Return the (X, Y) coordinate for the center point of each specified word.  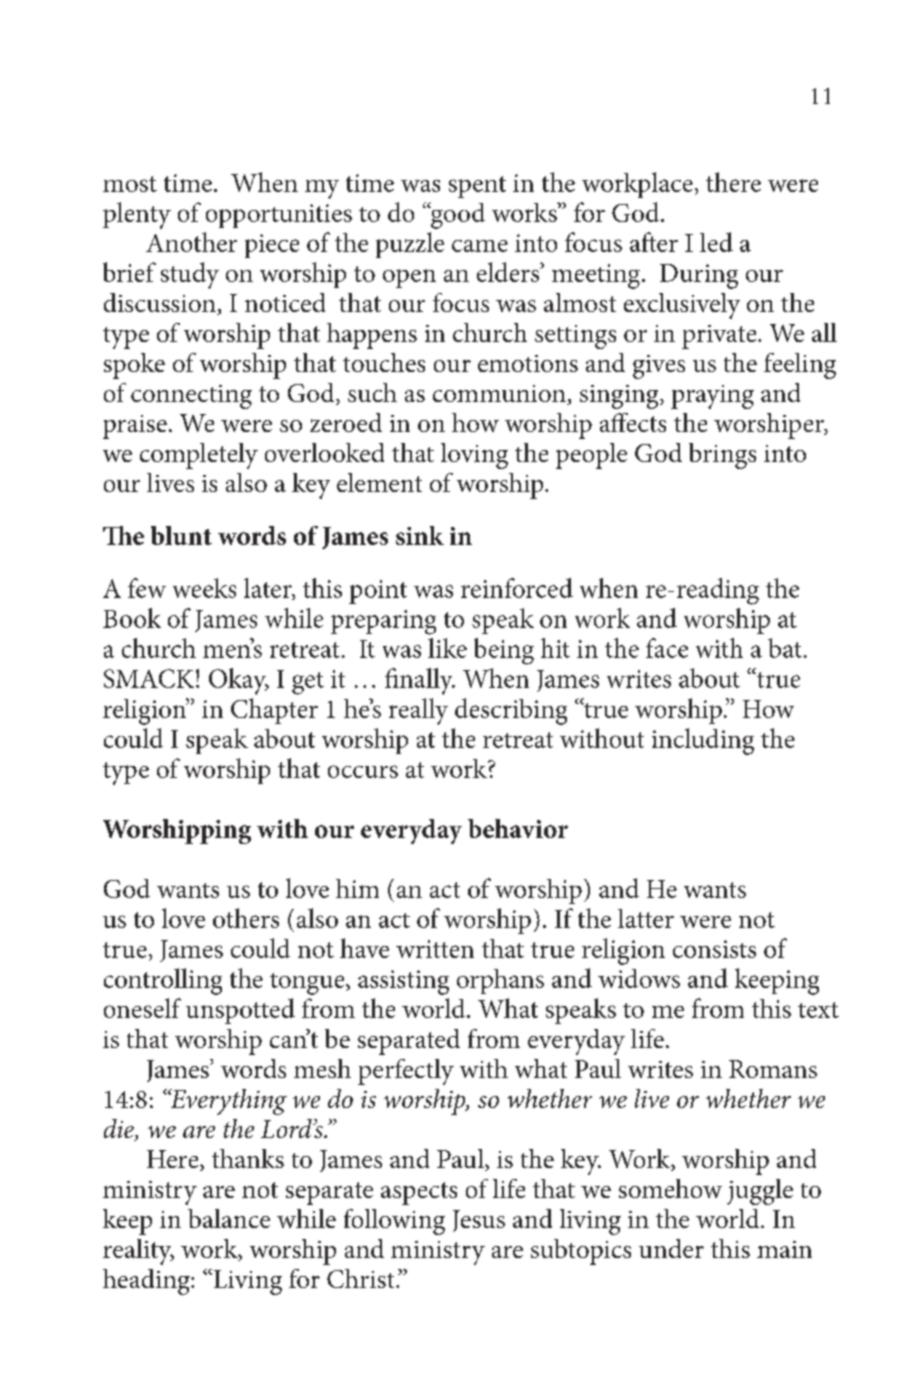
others (246, 918)
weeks (204, 588)
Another (191, 242)
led (716, 242)
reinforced (517, 588)
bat (785, 648)
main (784, 1249)
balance (229, 1218)
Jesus (479, 1221)
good (457, 215)
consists (714, 949)
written (435, 949)
